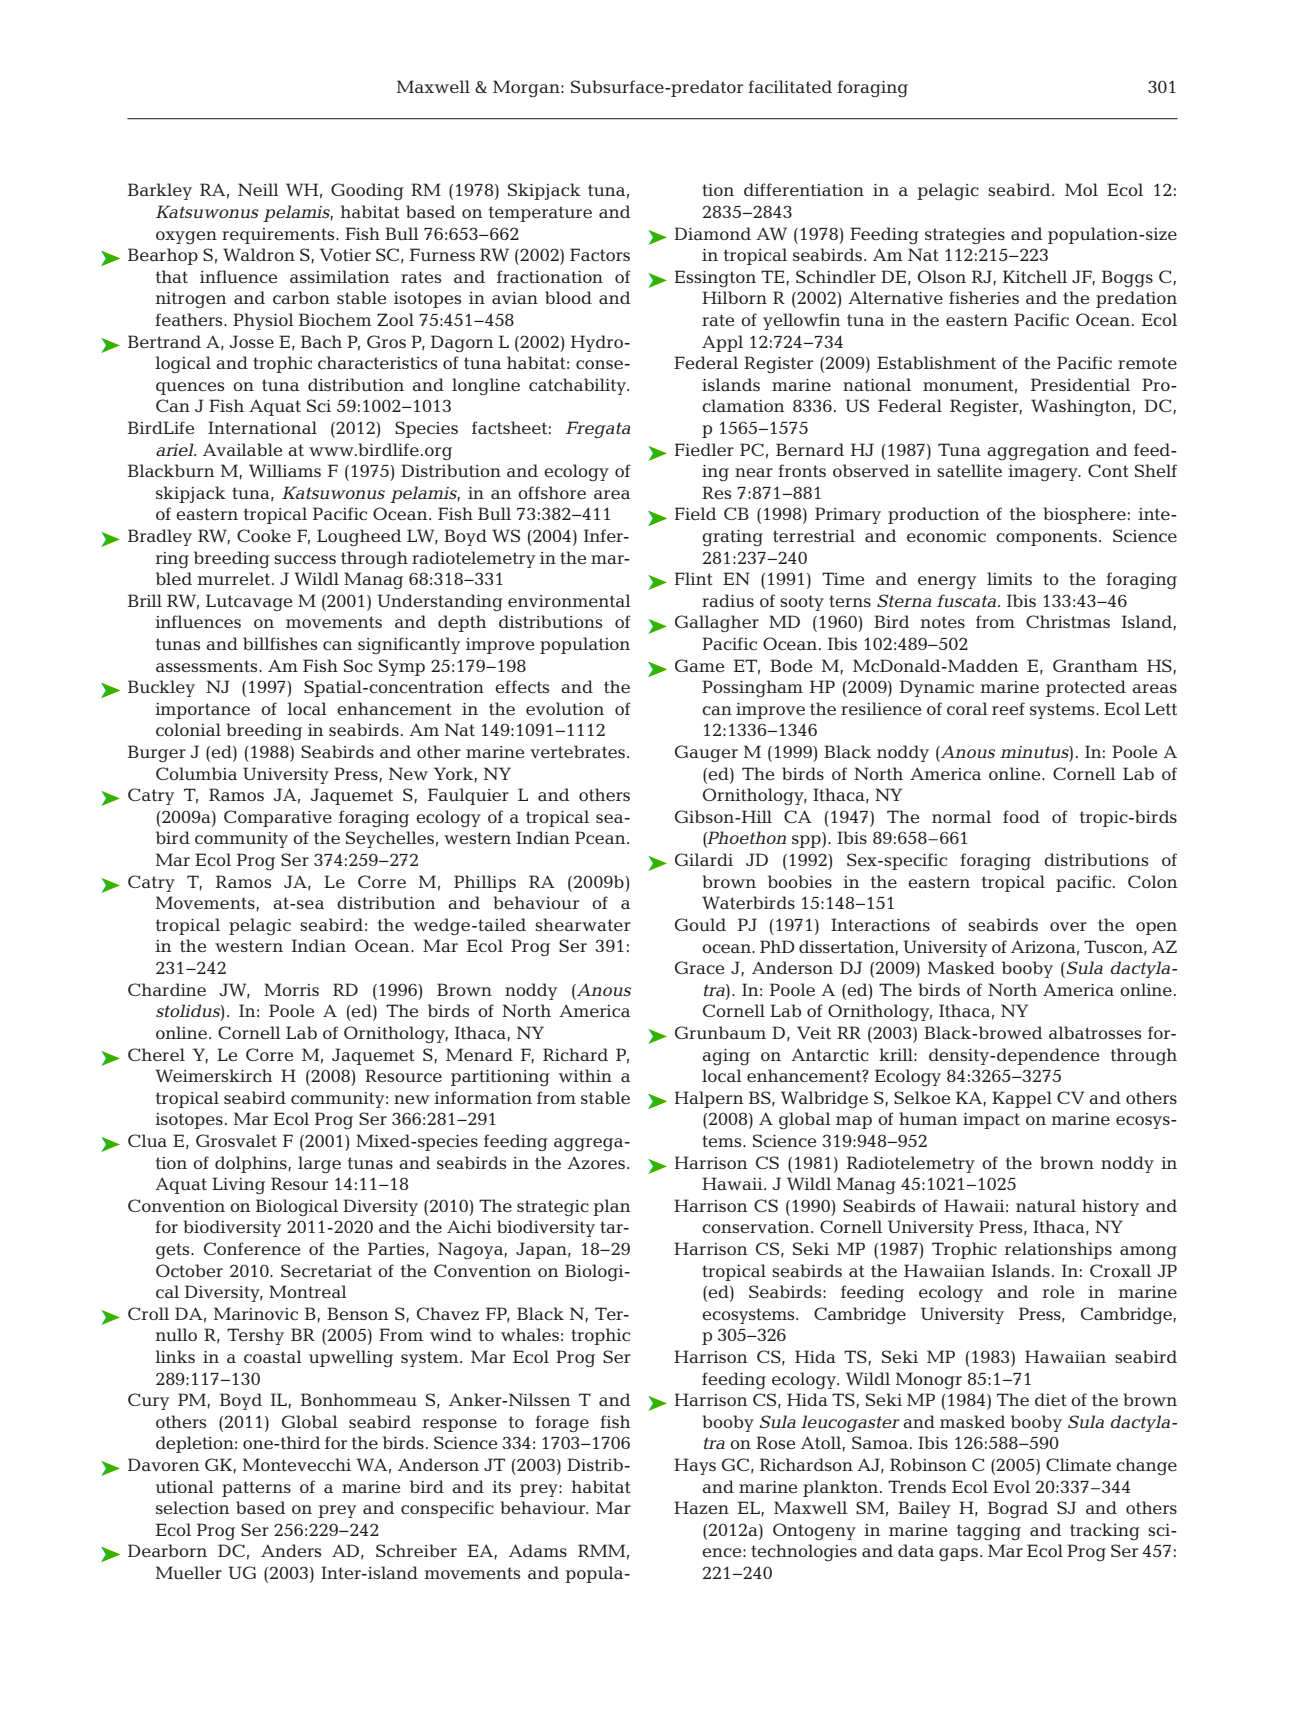  I want to click on Morris, so click(291, 989).
